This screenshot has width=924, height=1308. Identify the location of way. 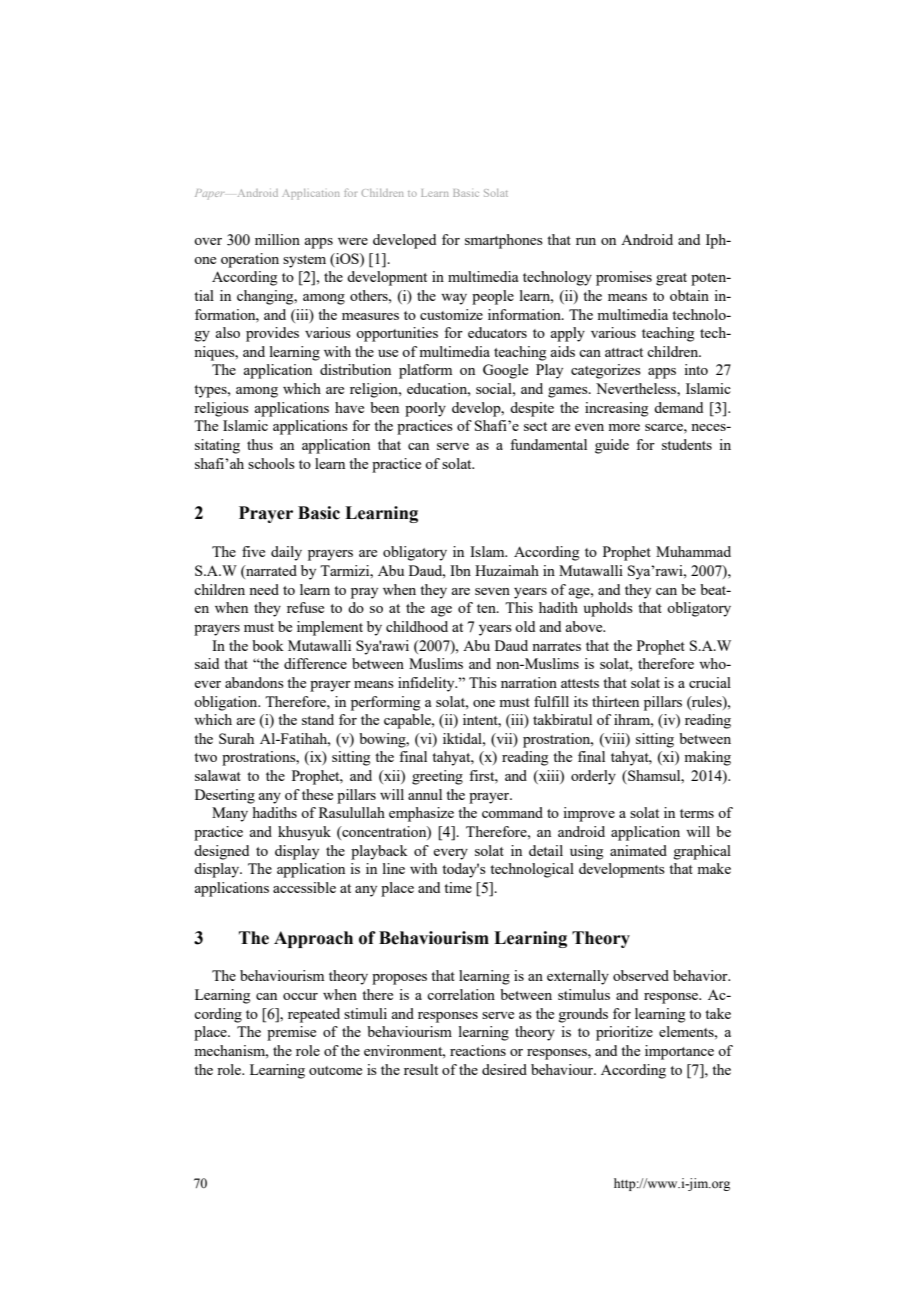
(454, 299).
